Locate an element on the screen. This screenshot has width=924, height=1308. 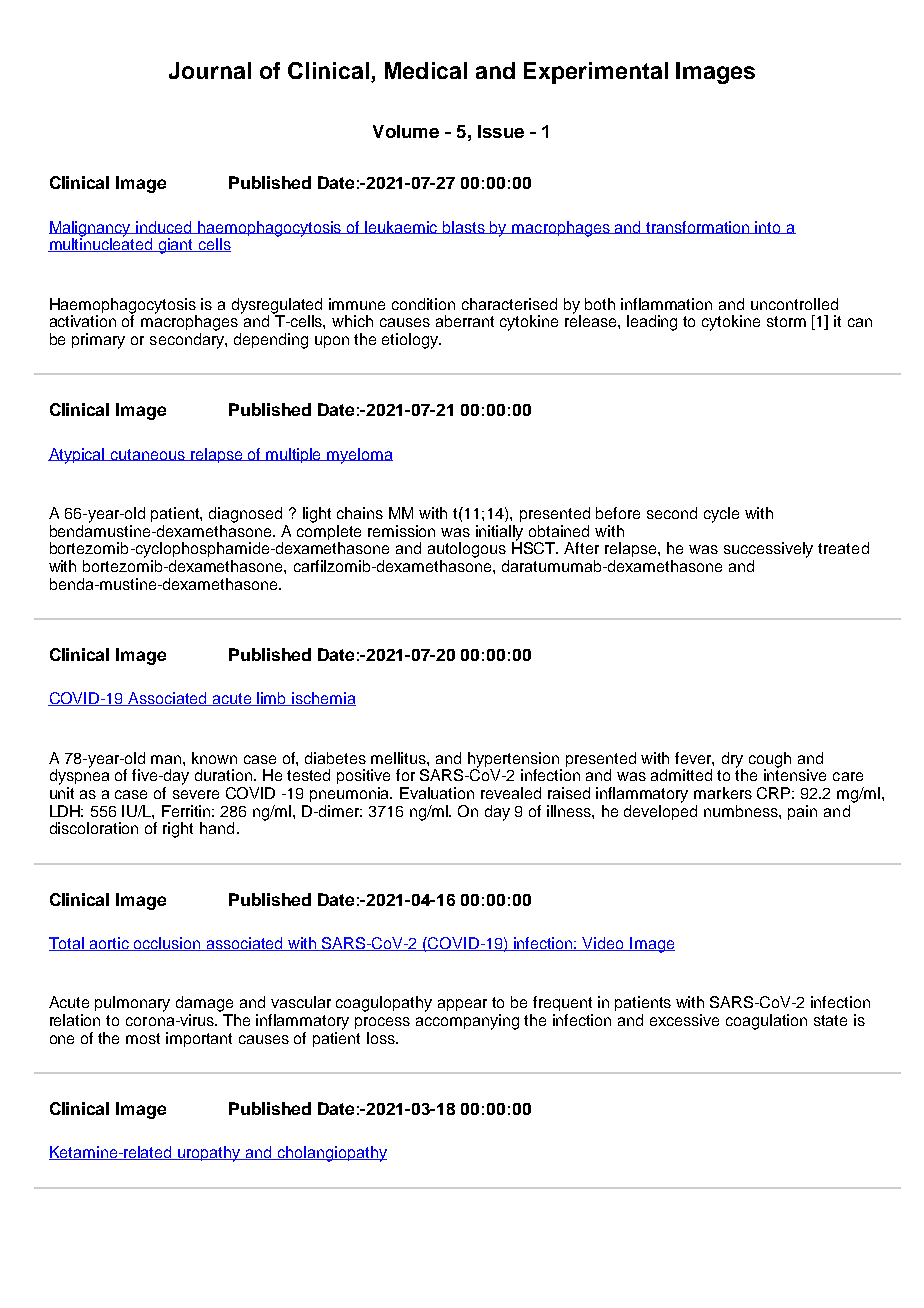
successively is located at coordinates (768, 550).
